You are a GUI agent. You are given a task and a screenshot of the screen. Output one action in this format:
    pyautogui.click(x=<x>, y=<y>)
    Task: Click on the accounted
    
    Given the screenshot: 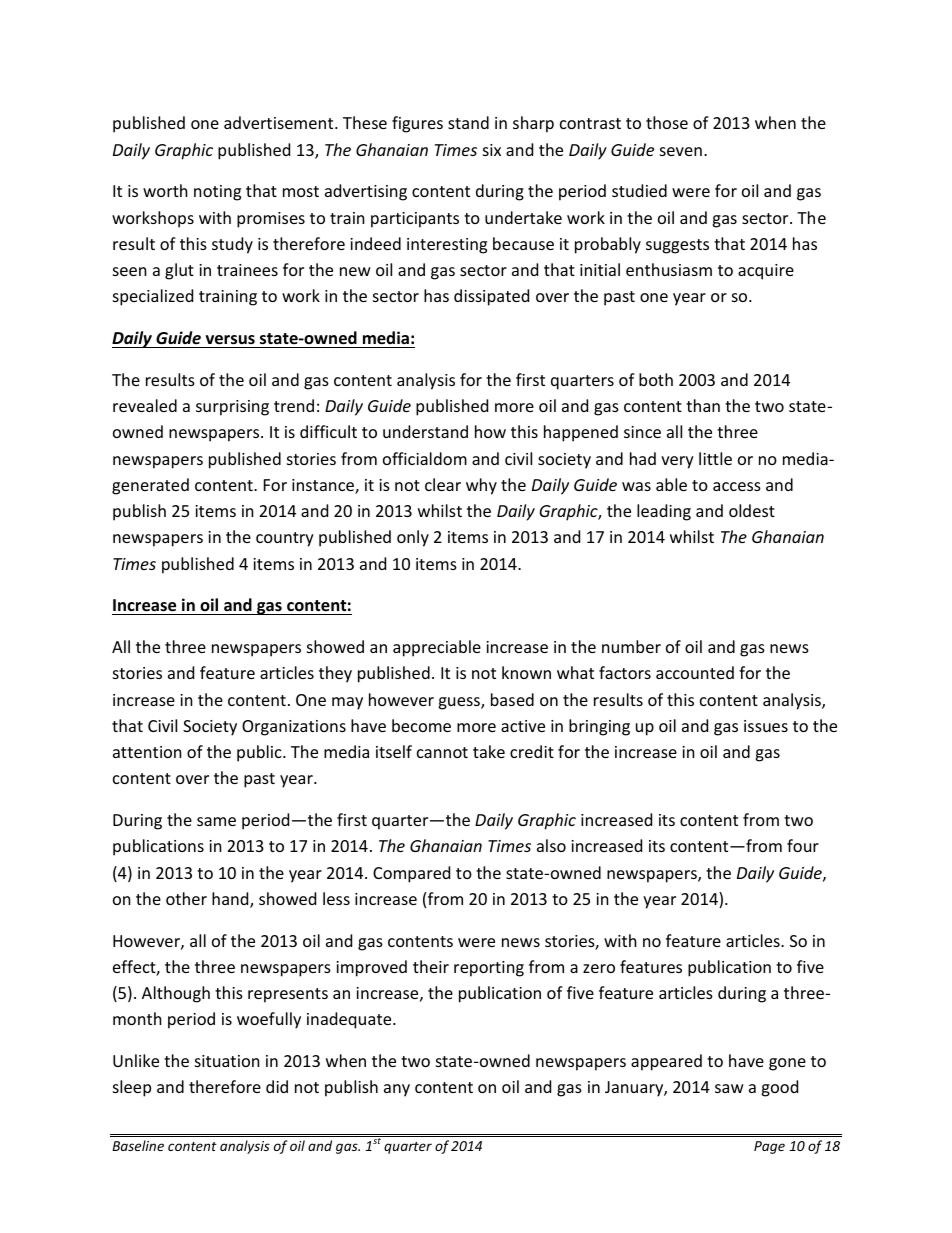 What is the action you would take?
    pyautogui.click(x=695, y=672)
